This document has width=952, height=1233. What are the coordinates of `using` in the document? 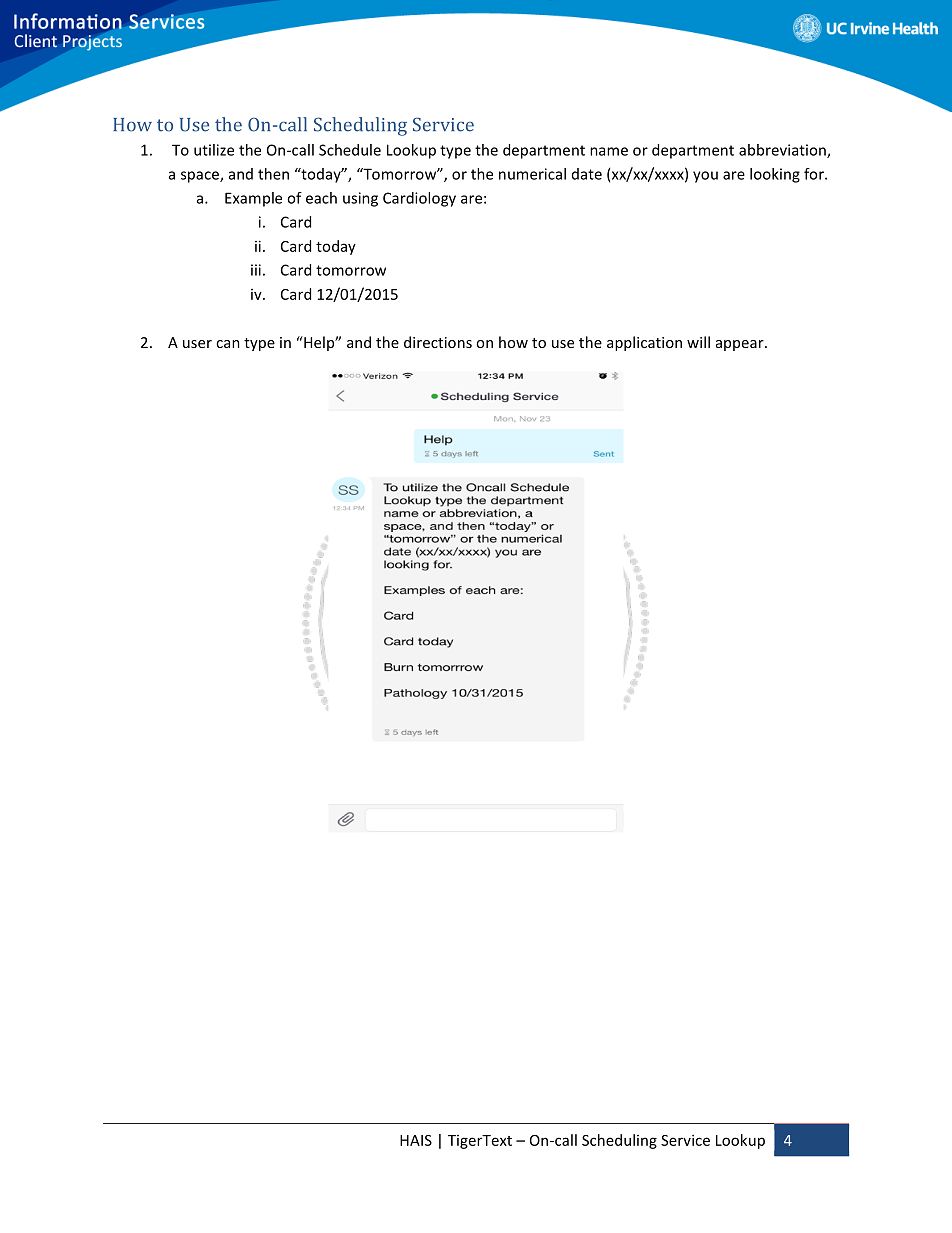 It's located at (360, 199).
